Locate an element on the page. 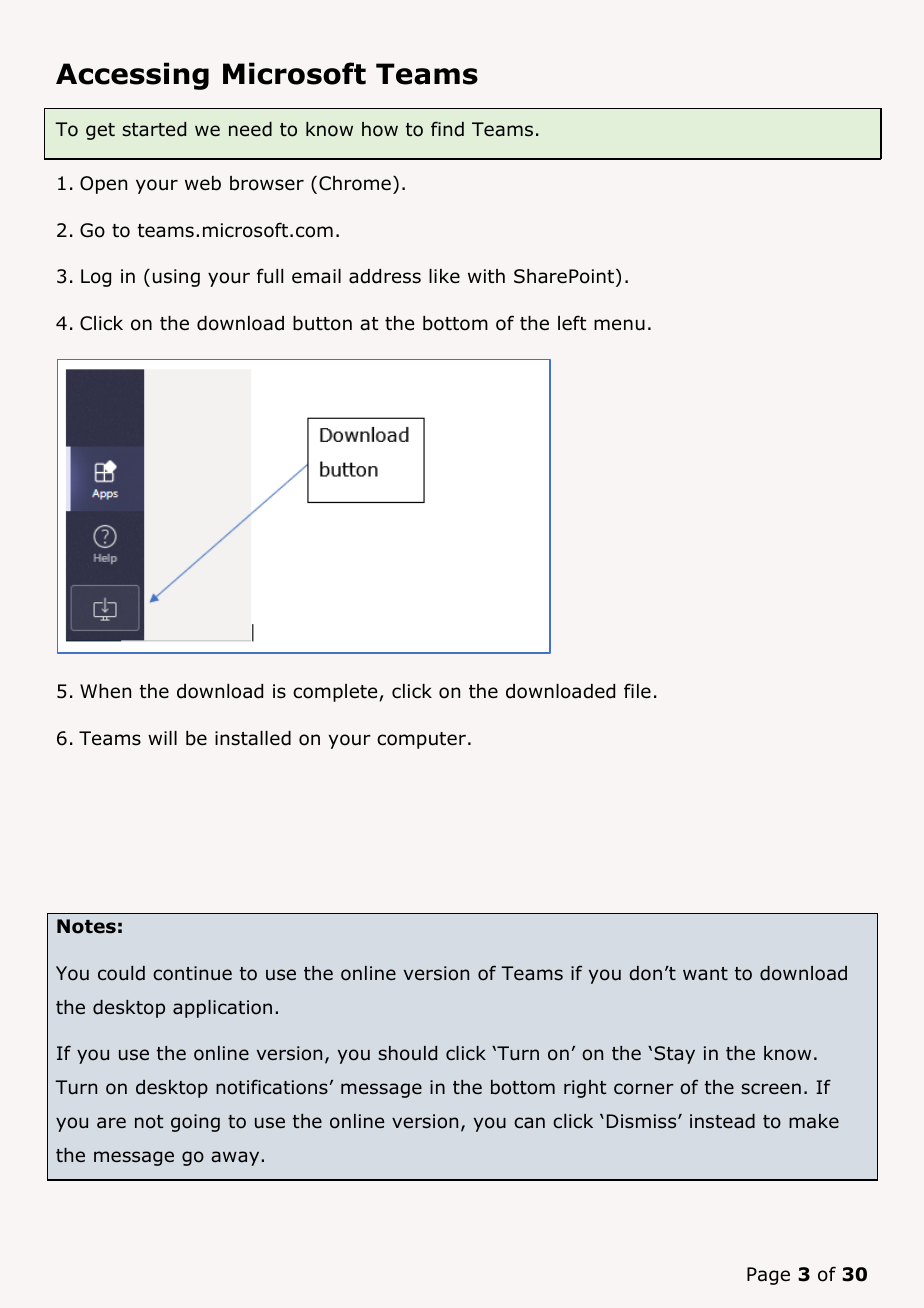  menu is located at coordinates (619, 325).
